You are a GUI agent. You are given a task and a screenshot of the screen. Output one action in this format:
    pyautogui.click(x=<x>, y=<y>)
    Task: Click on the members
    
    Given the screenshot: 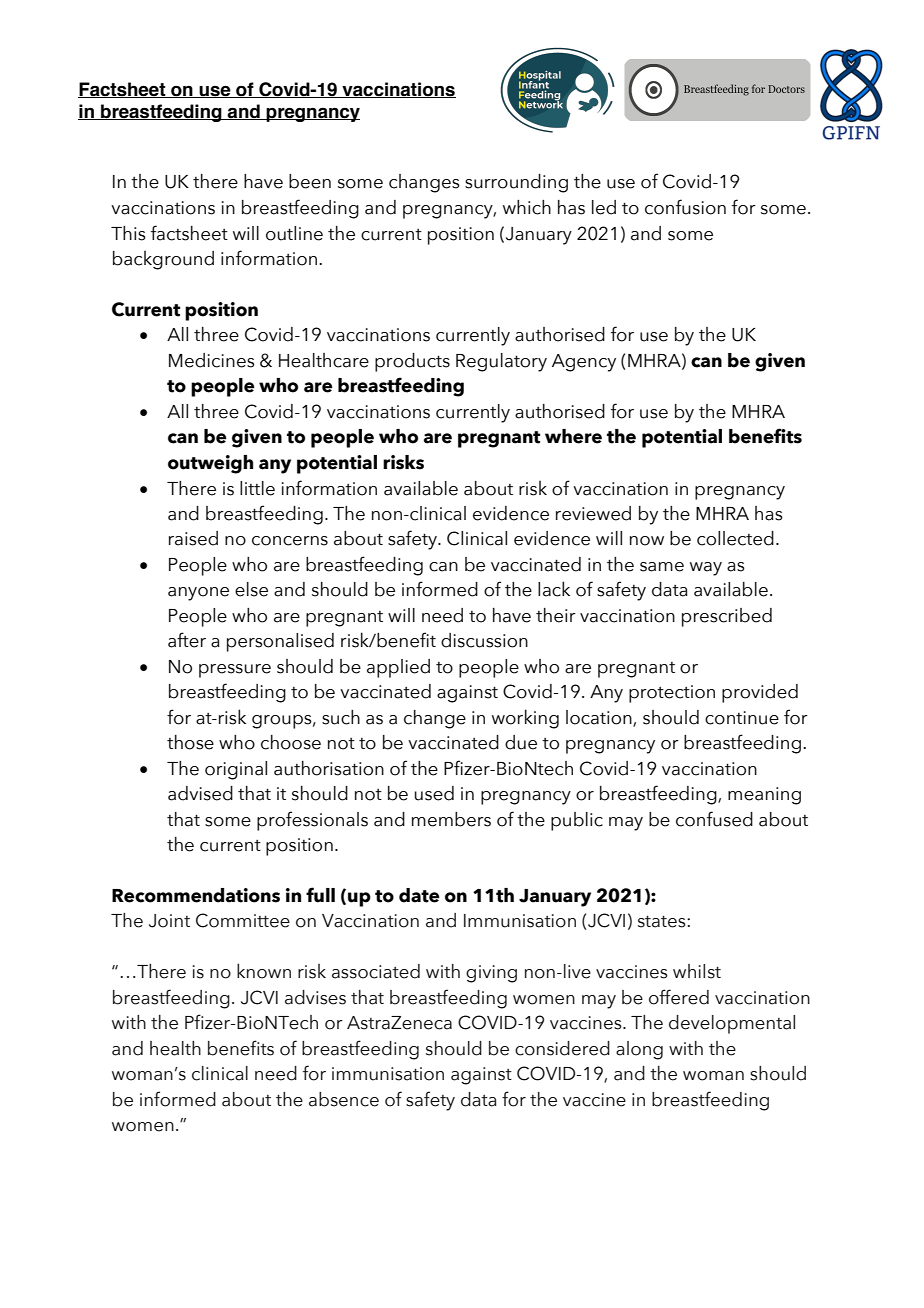 What is the action you would take?
    pyautogui.click(x=451, y=819)
